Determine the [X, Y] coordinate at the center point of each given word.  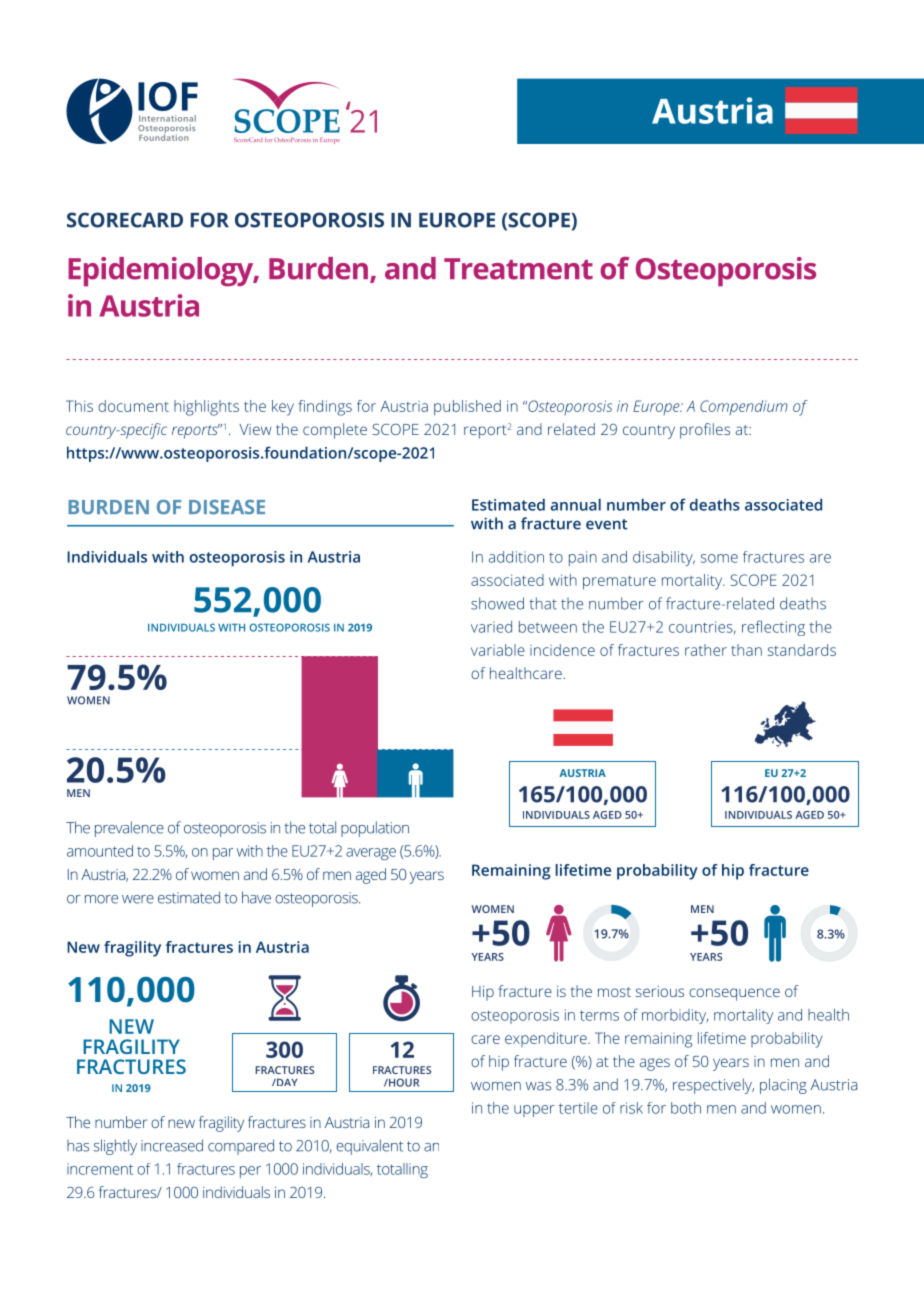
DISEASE [227, 507]
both [686, 1108]
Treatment [518, 269]
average [371, 854]
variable [498, 650]
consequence [734, 994]
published [467, 408]
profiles [705, 431]
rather [706, 650]
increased [172, 1145]
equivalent [369, 1147]
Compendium [744, 407]
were [138, 899]
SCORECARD [125, 220]
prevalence [129, 829]
